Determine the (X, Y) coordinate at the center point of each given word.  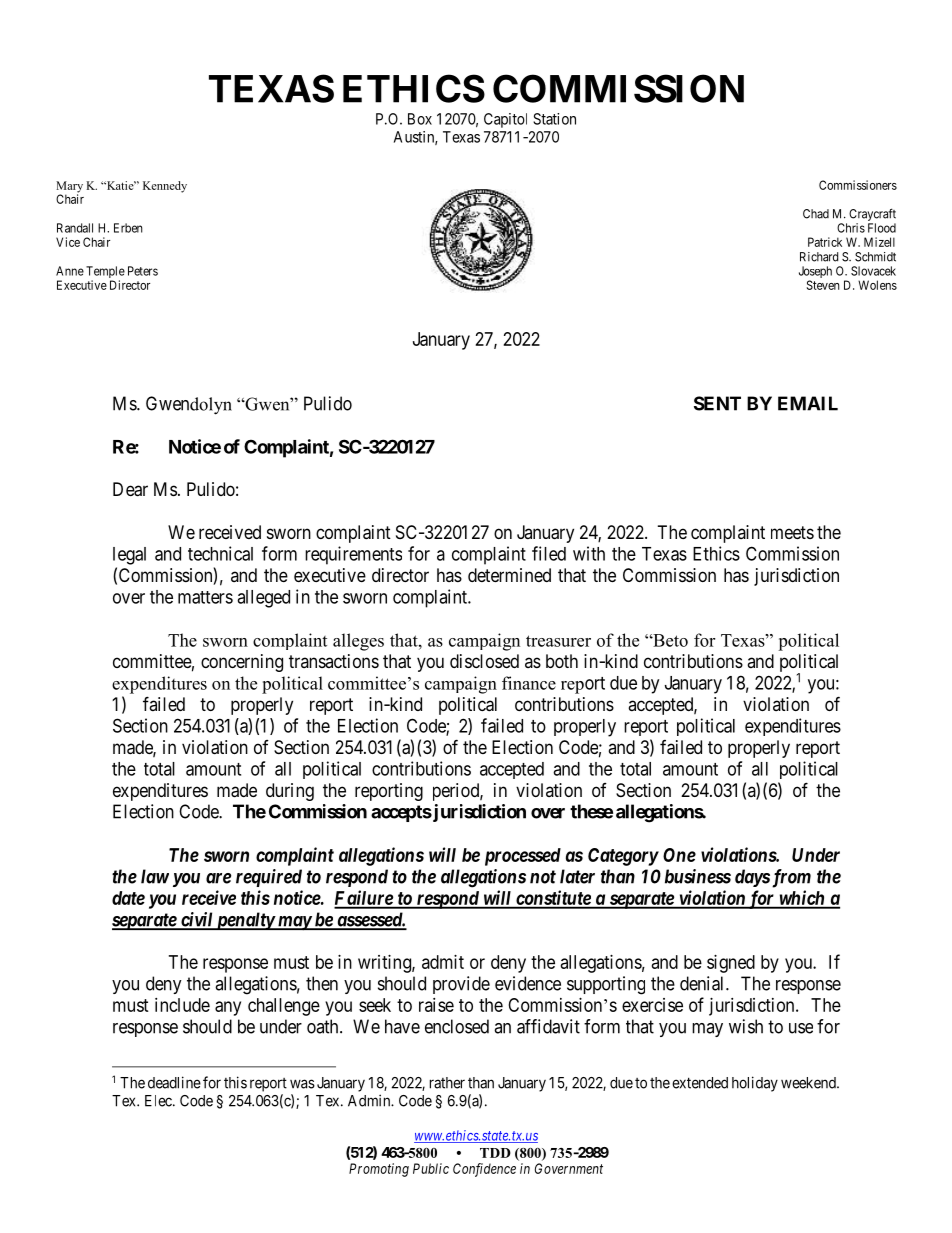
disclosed (484, 661)
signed (731, 964)
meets (792, 532)
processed (523, 857)
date (128, 898)
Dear (130, 489)
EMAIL (808, 403)
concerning (242, 663)
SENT (717, 403)
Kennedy (165, 187)
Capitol (505, 120)
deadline (174, 1082)
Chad (816, 214)
